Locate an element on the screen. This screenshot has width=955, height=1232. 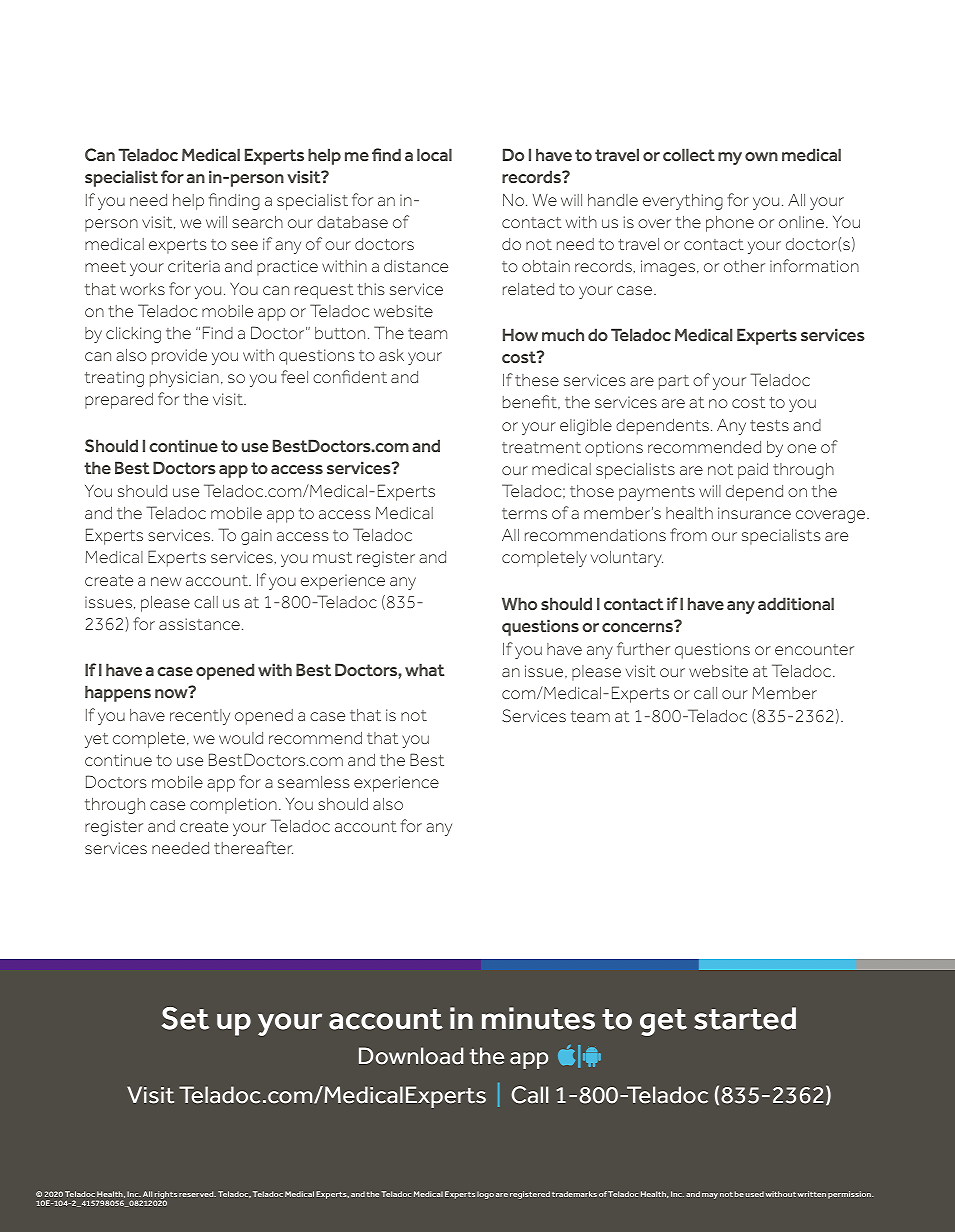
now is located at coordinates (172, 692).
